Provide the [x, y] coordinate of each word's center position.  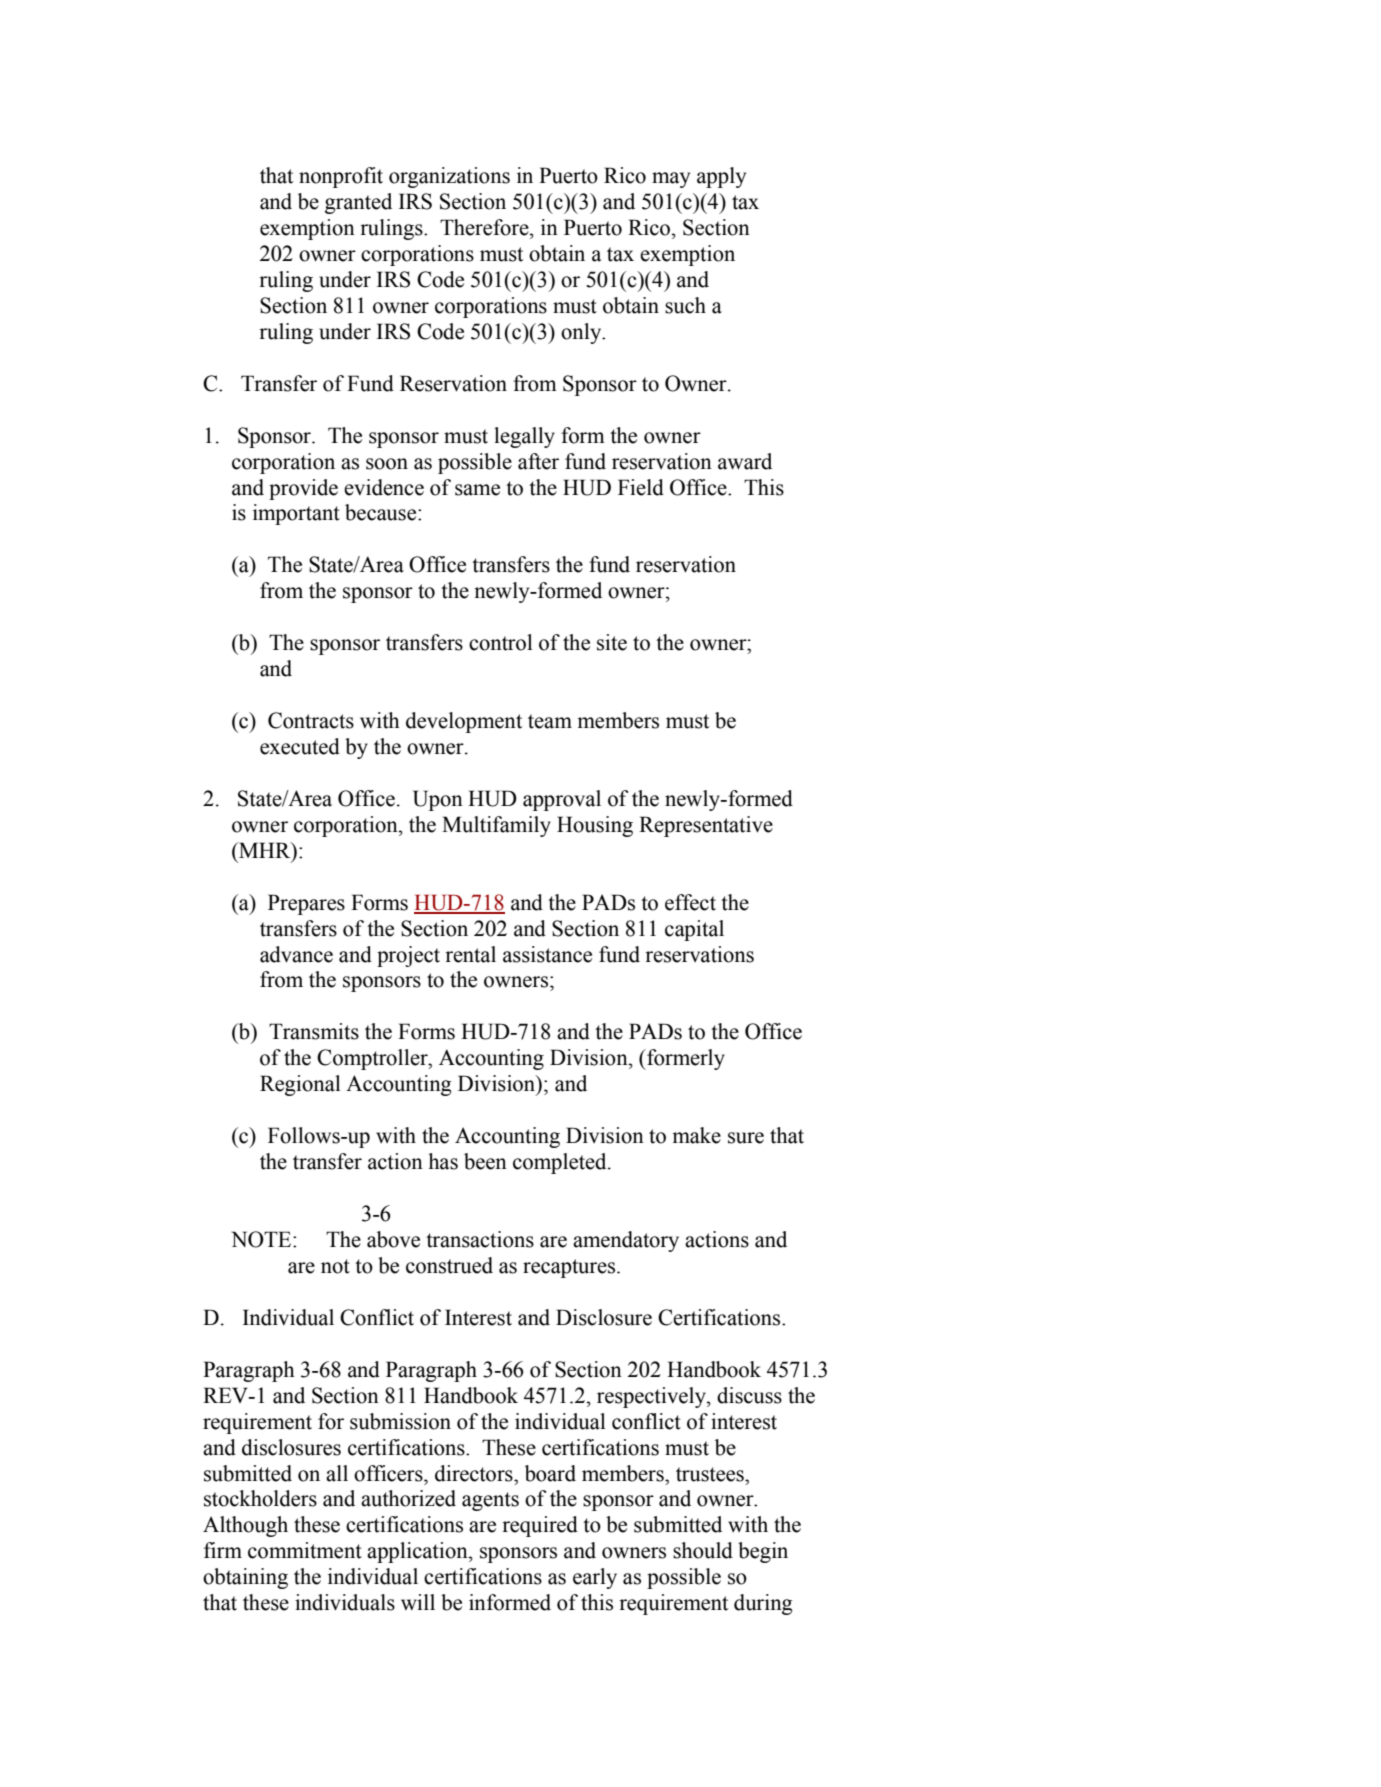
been [485, 1161]
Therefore [485, 227]
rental [470, 954]
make [696, 1135]
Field [641, 487]
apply [721, 177]
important [296, 514]
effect [690, 902]
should [703, 1550]
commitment [305, 1550]
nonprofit [341, 177]
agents [490, 1501]
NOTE [262, 1239]
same [477, 490]
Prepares [306, 904]
